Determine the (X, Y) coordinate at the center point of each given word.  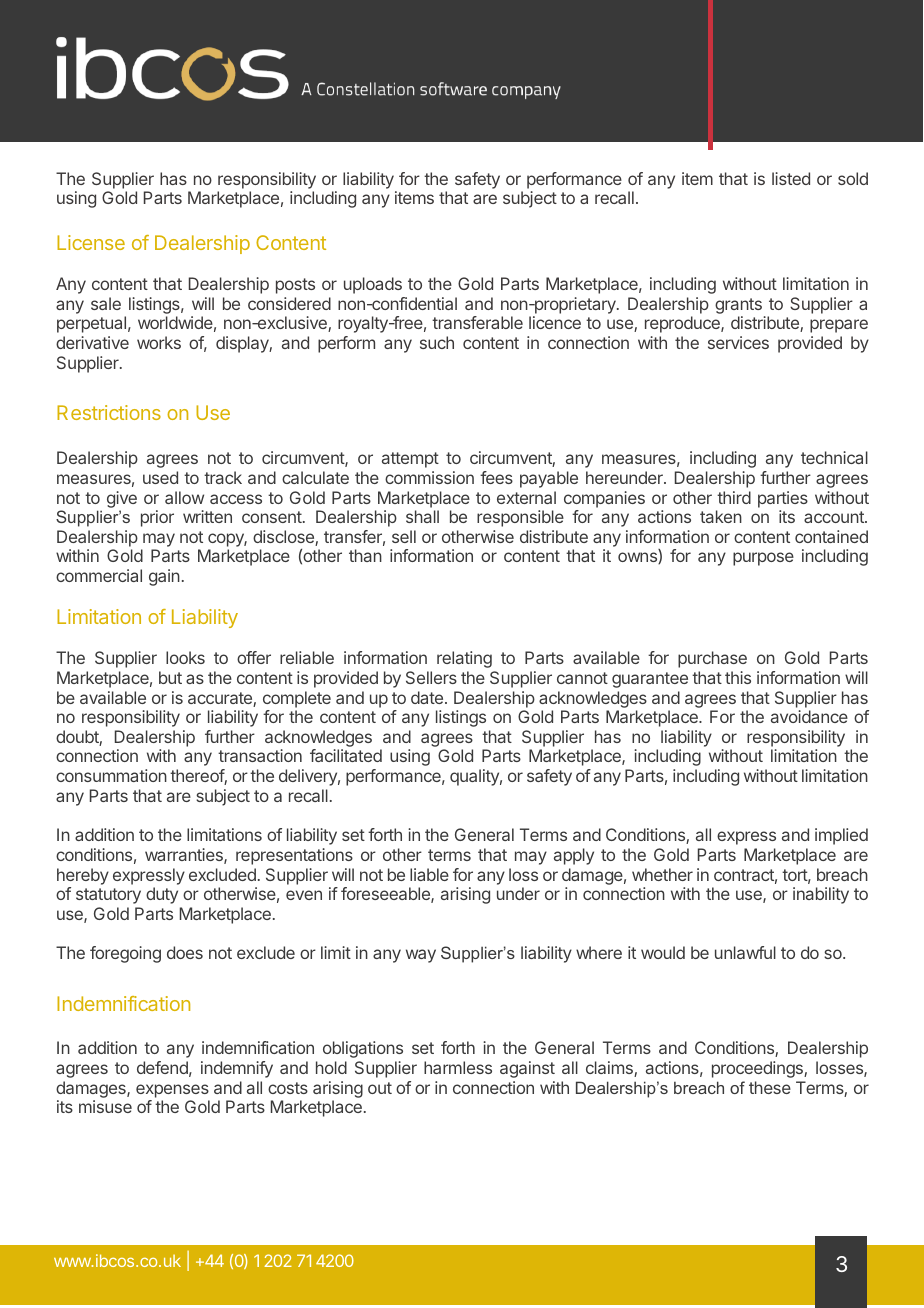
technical (834, 457)
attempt (410, 460)
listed (791, 178)
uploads (373, 285)
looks (185, 657)
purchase (712, 659)
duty (162, 895)
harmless (458, 1067)
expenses (172, 1091)
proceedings (758, 1069)
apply (574, 856)
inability (821, 895)
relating (464, 659)
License (91, 242)
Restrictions (109, 412)
